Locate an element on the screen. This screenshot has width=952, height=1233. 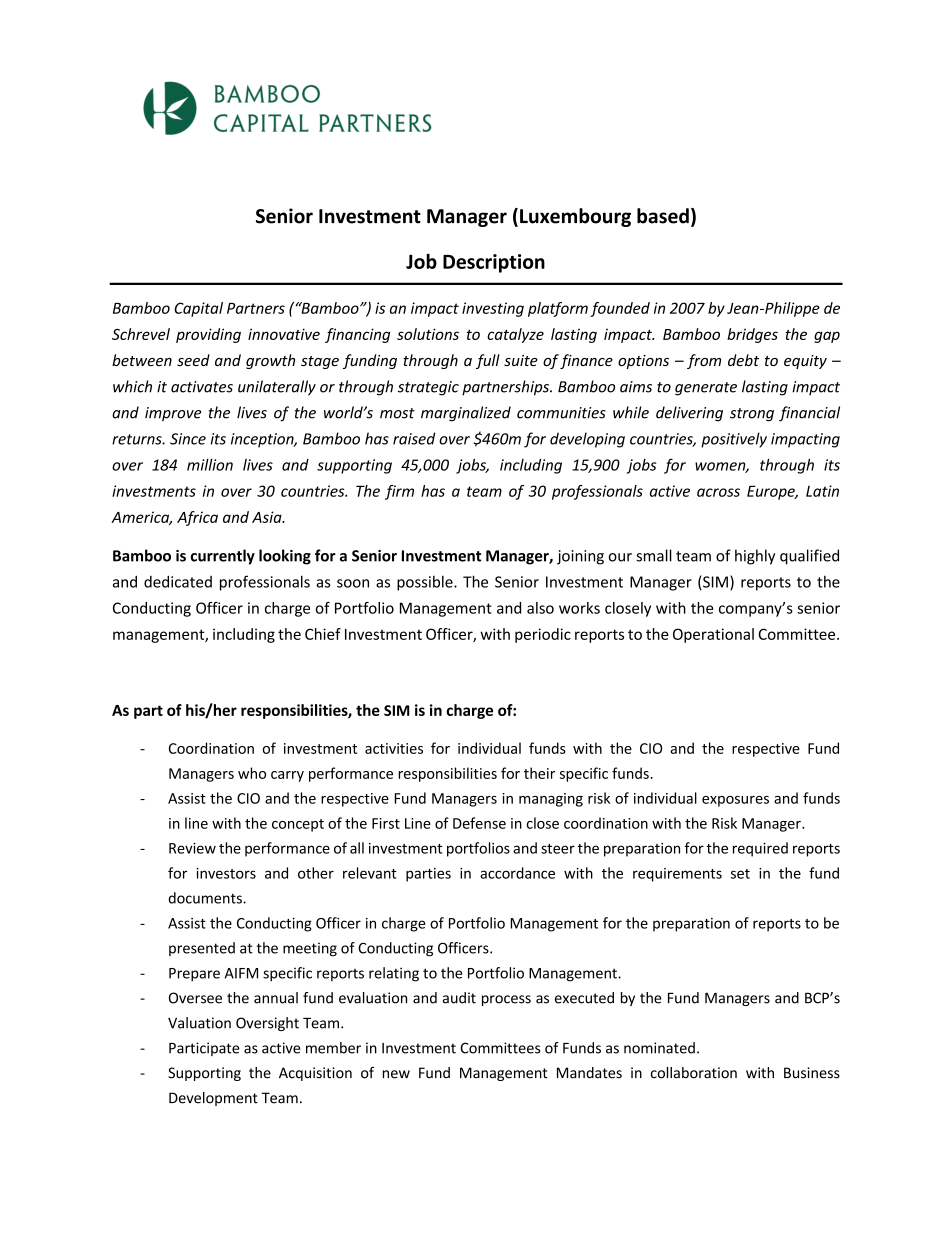
Description is located at coordinates (494, 263).
